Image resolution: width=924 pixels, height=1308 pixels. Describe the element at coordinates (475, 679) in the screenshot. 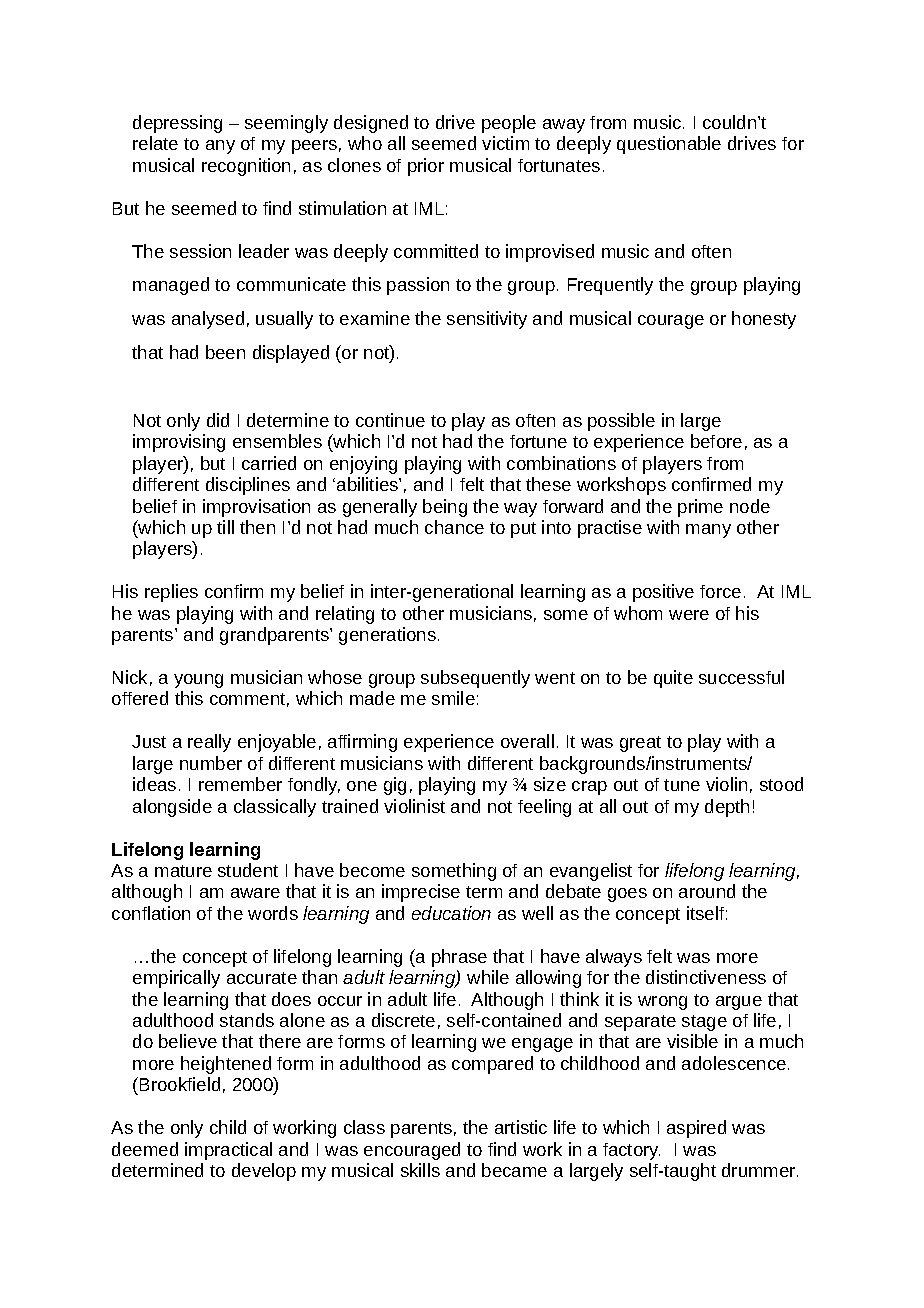

I see `subsequently` at that location.
